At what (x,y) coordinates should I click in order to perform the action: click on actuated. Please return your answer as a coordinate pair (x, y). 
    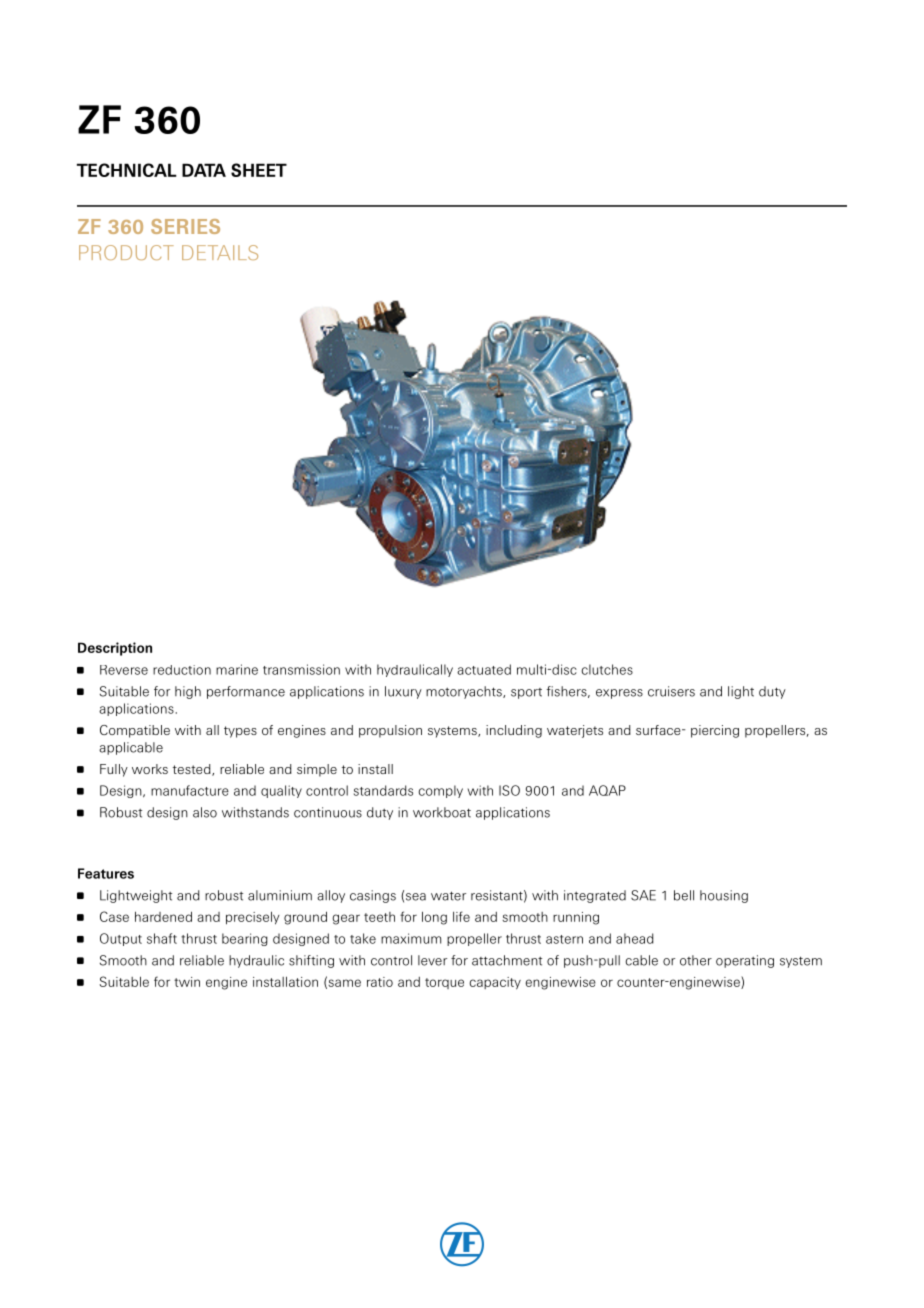
    Looking at the image, I should click on (484, 669).
